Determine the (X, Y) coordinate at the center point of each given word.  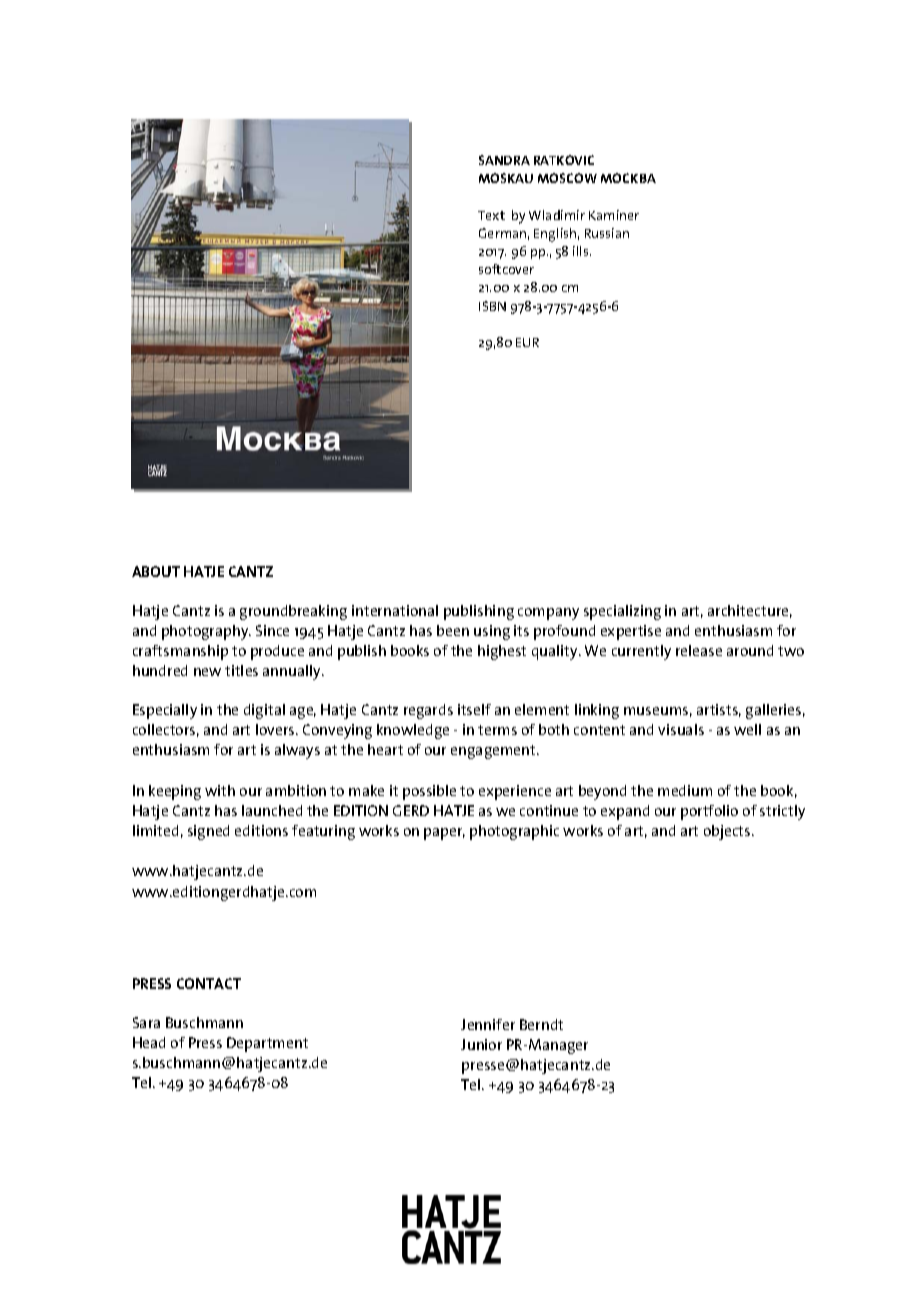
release (699, 650)
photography (206, 632)
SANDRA (504, 160)
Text (491, 215)
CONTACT (209, 983)
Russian (607, 233)
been (453, 630)
